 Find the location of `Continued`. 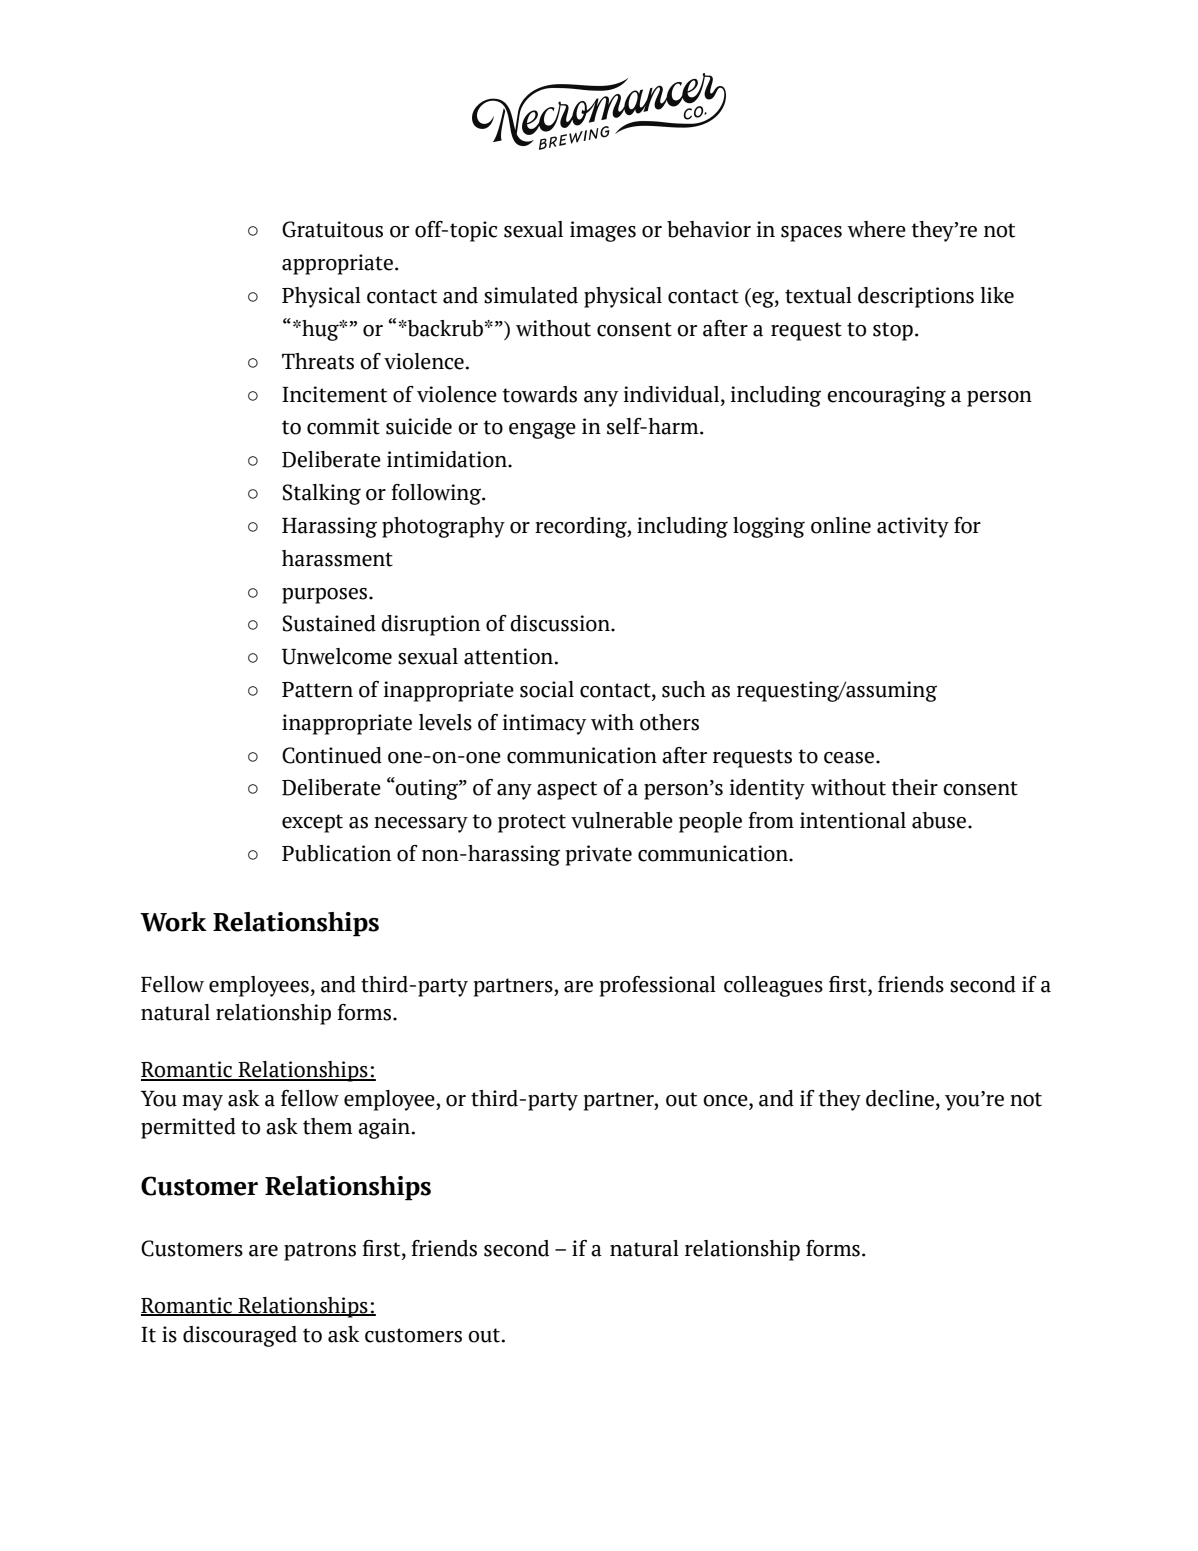

Continued is located at coordinates (332, 755).
